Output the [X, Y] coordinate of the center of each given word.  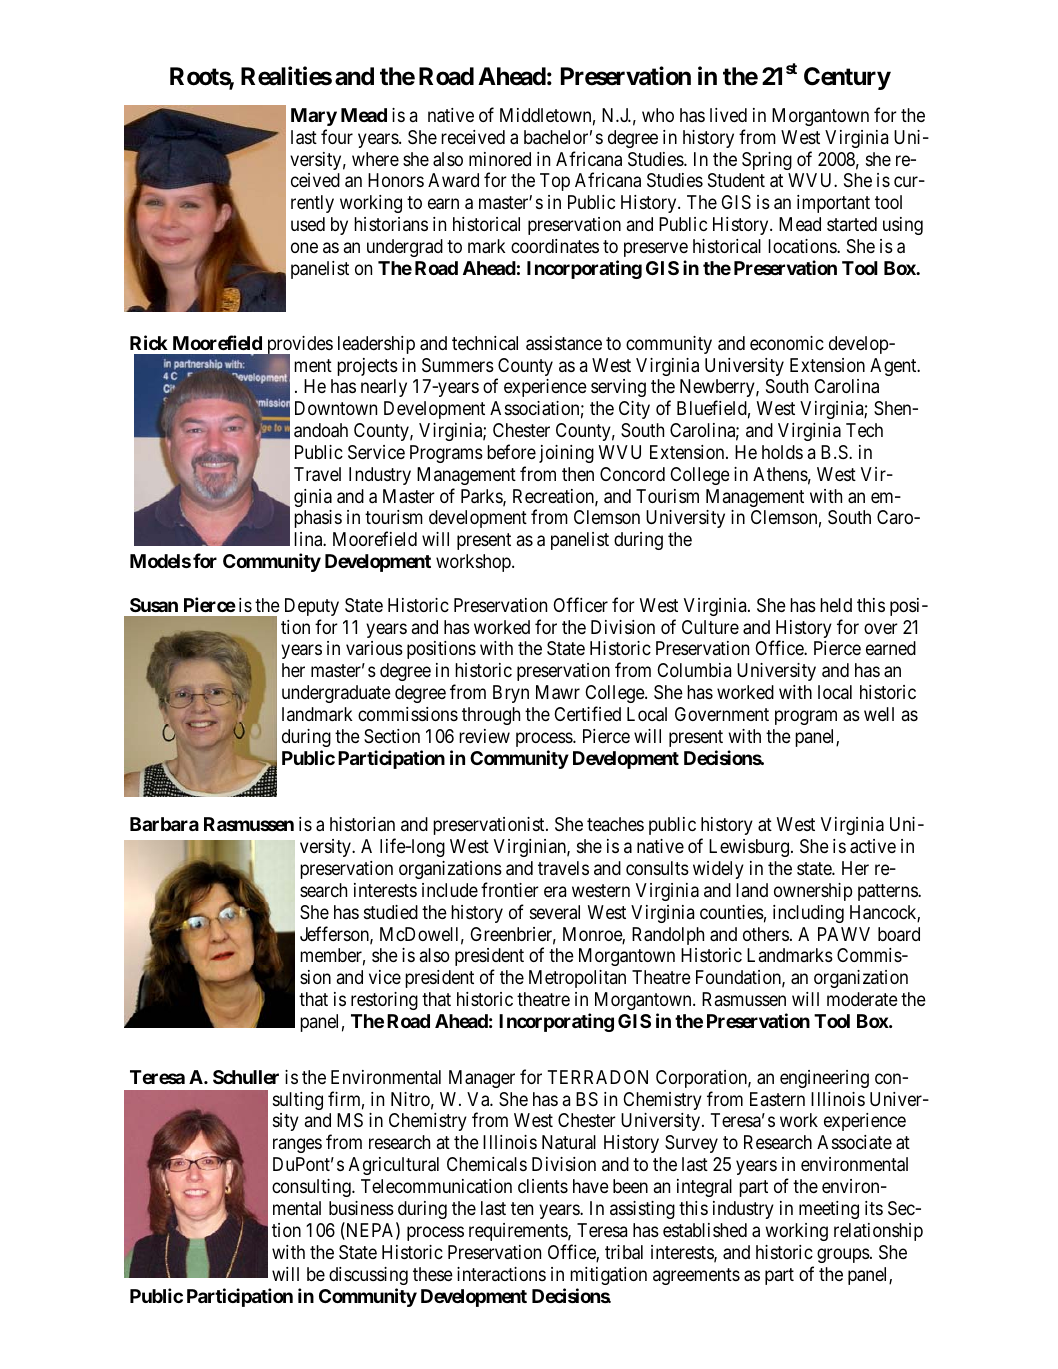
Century [847, 78]
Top [555, 182]
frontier [510, 889]
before [511, 451]
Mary [314, 117]
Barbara [164, 824]
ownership [813, 892]
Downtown [336, 408]
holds [782, 452]
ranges [297, 1146]
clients [543, 1186]
